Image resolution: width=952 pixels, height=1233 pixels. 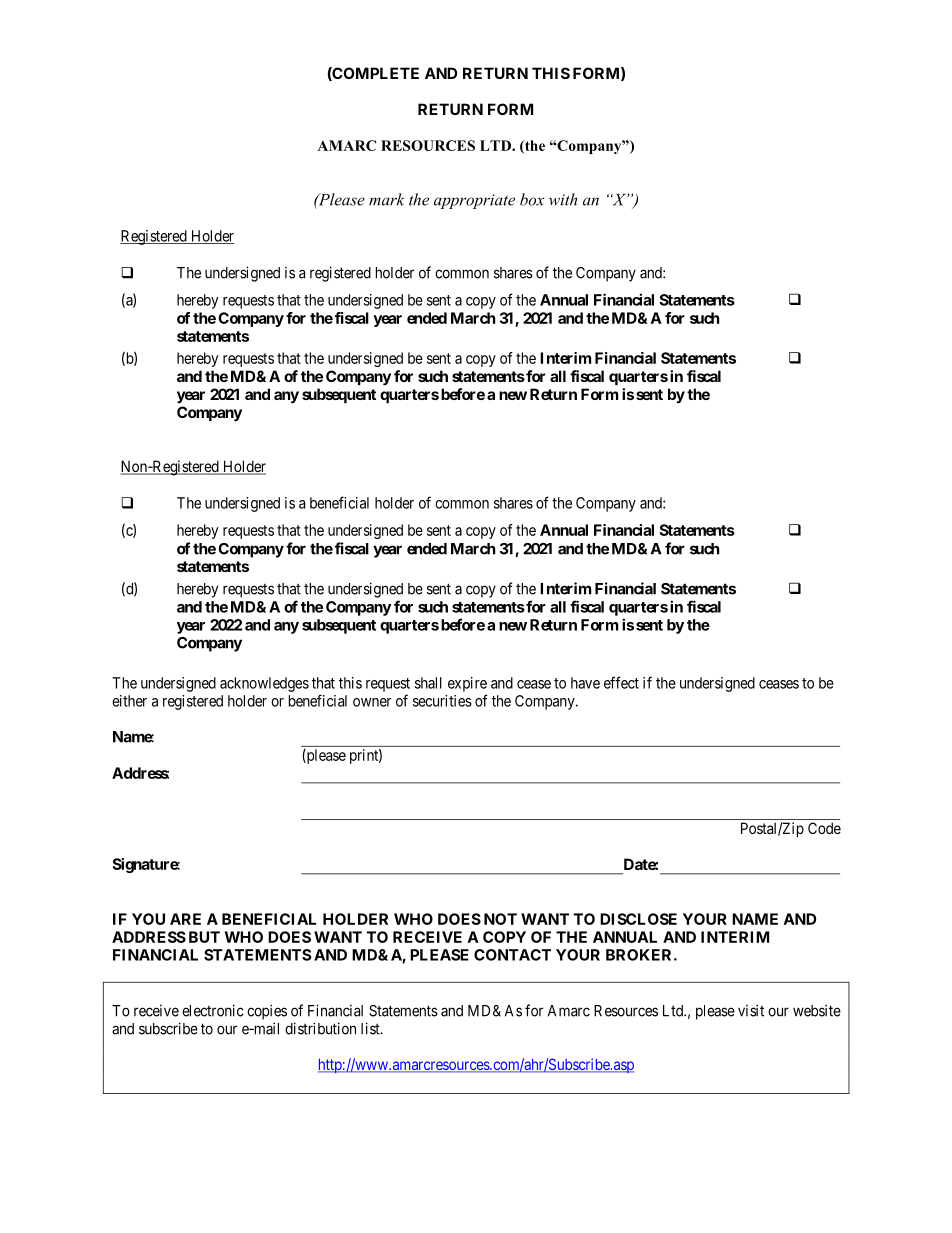 What do you see at coordinates (563, 199) in the screenshot?
I see `with` at bounding box center [563, 199].
